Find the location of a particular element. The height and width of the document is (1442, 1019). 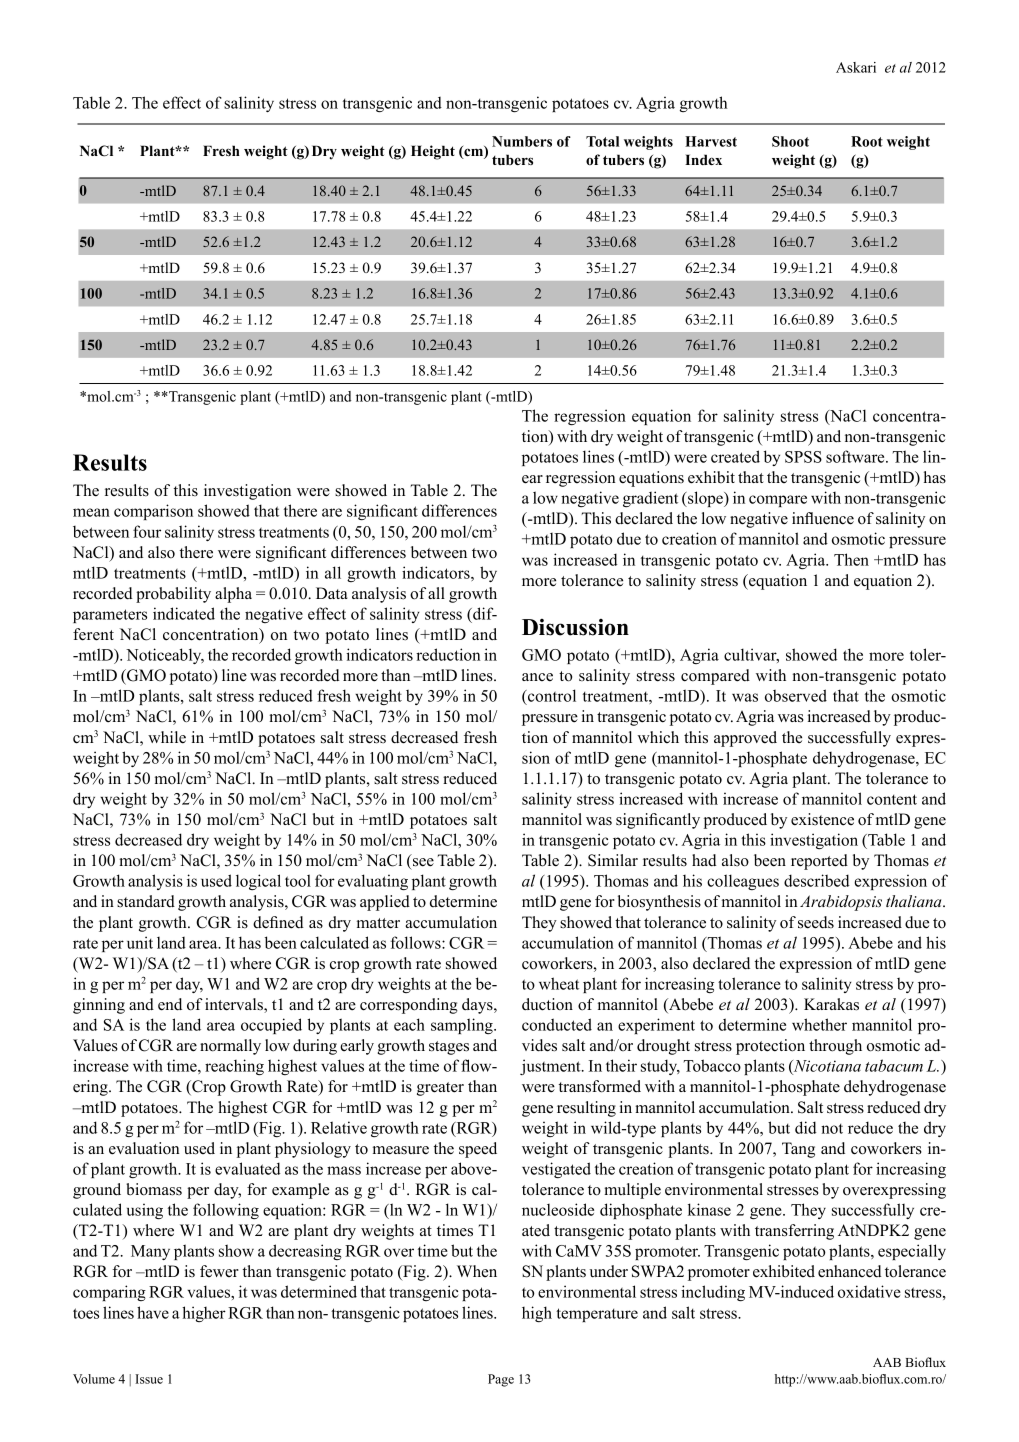

Height is located at coordinates (433, 152).
